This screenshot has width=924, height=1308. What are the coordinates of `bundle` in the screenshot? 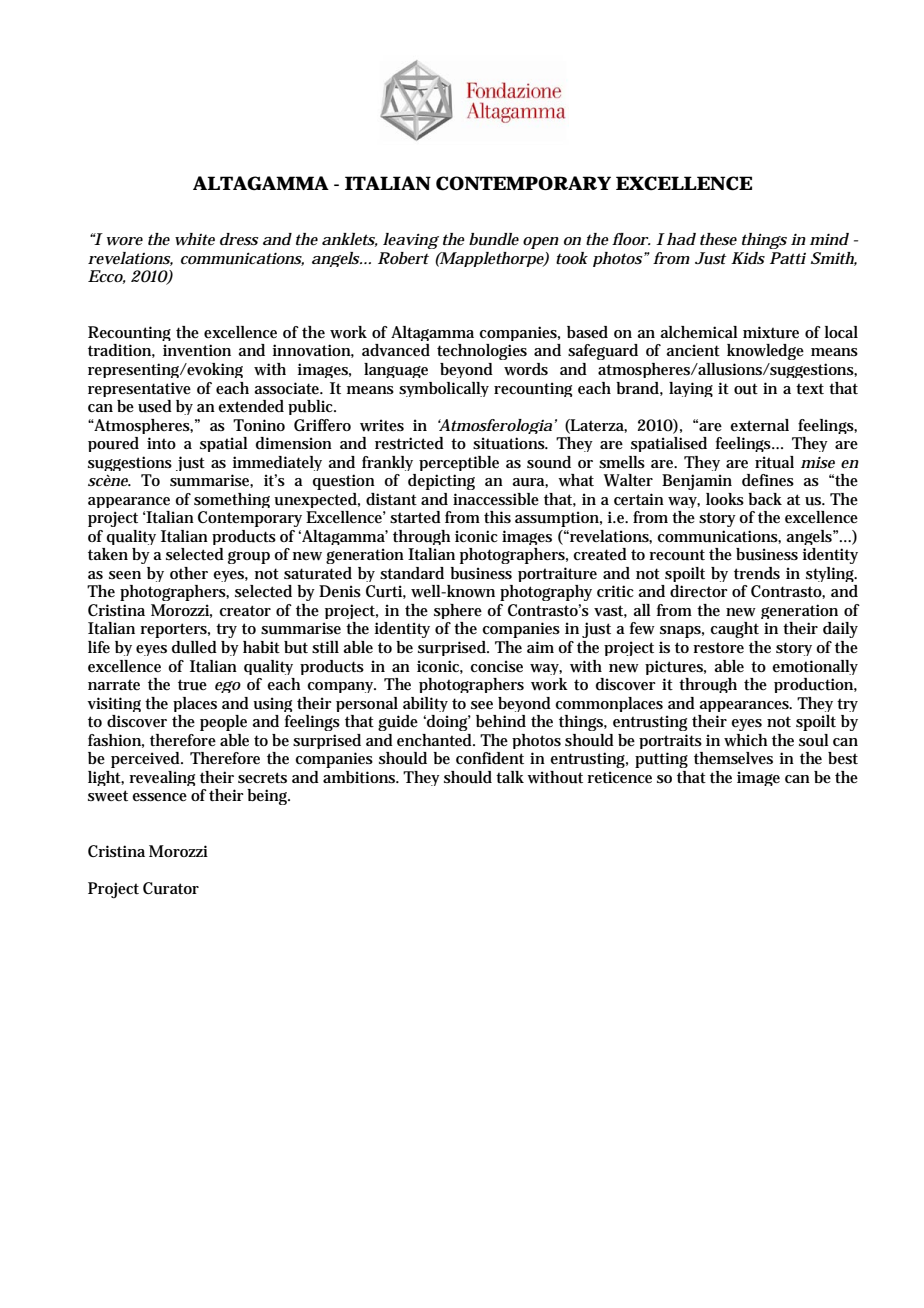 It's located at (494, 239).
